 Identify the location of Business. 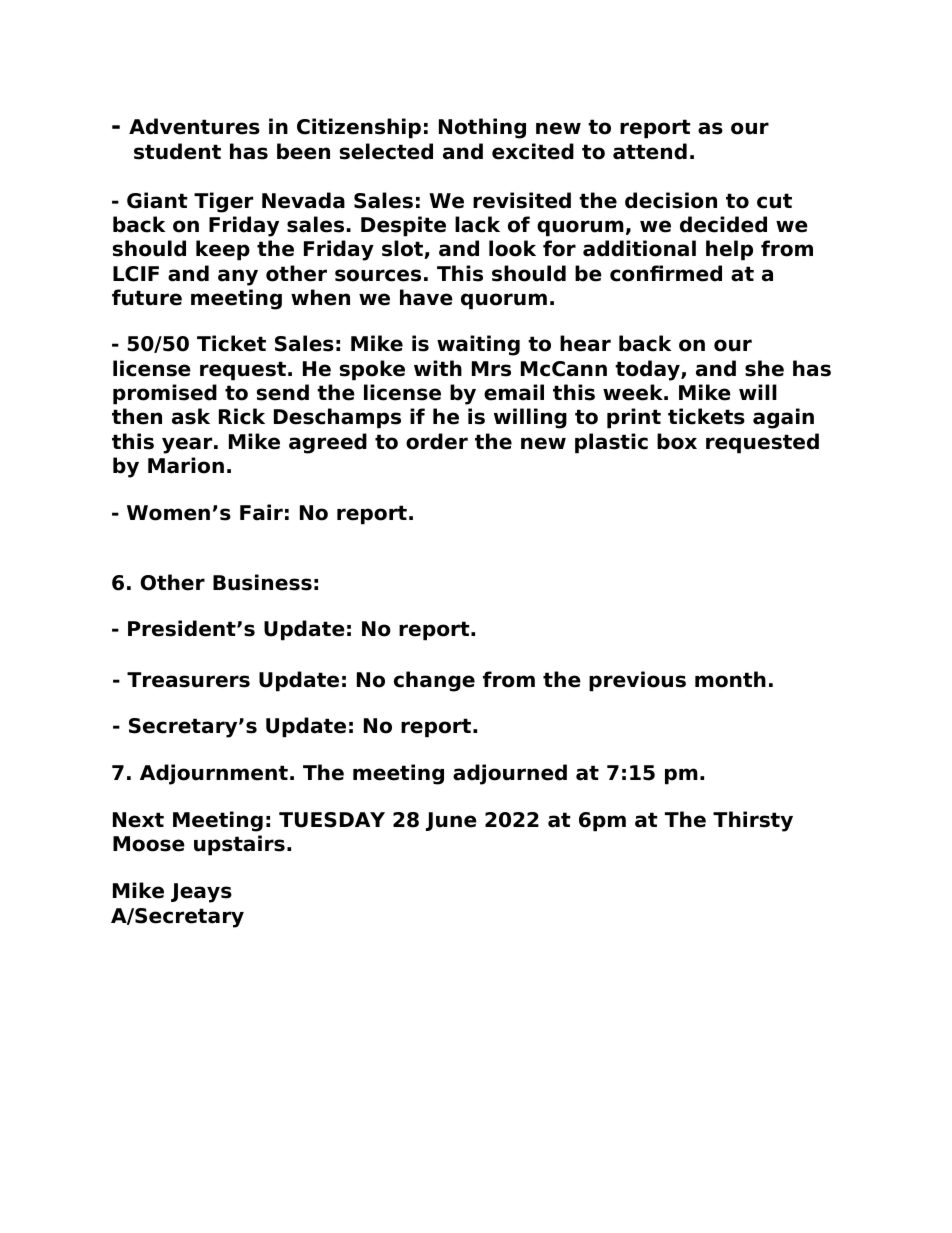
(262, 582).
